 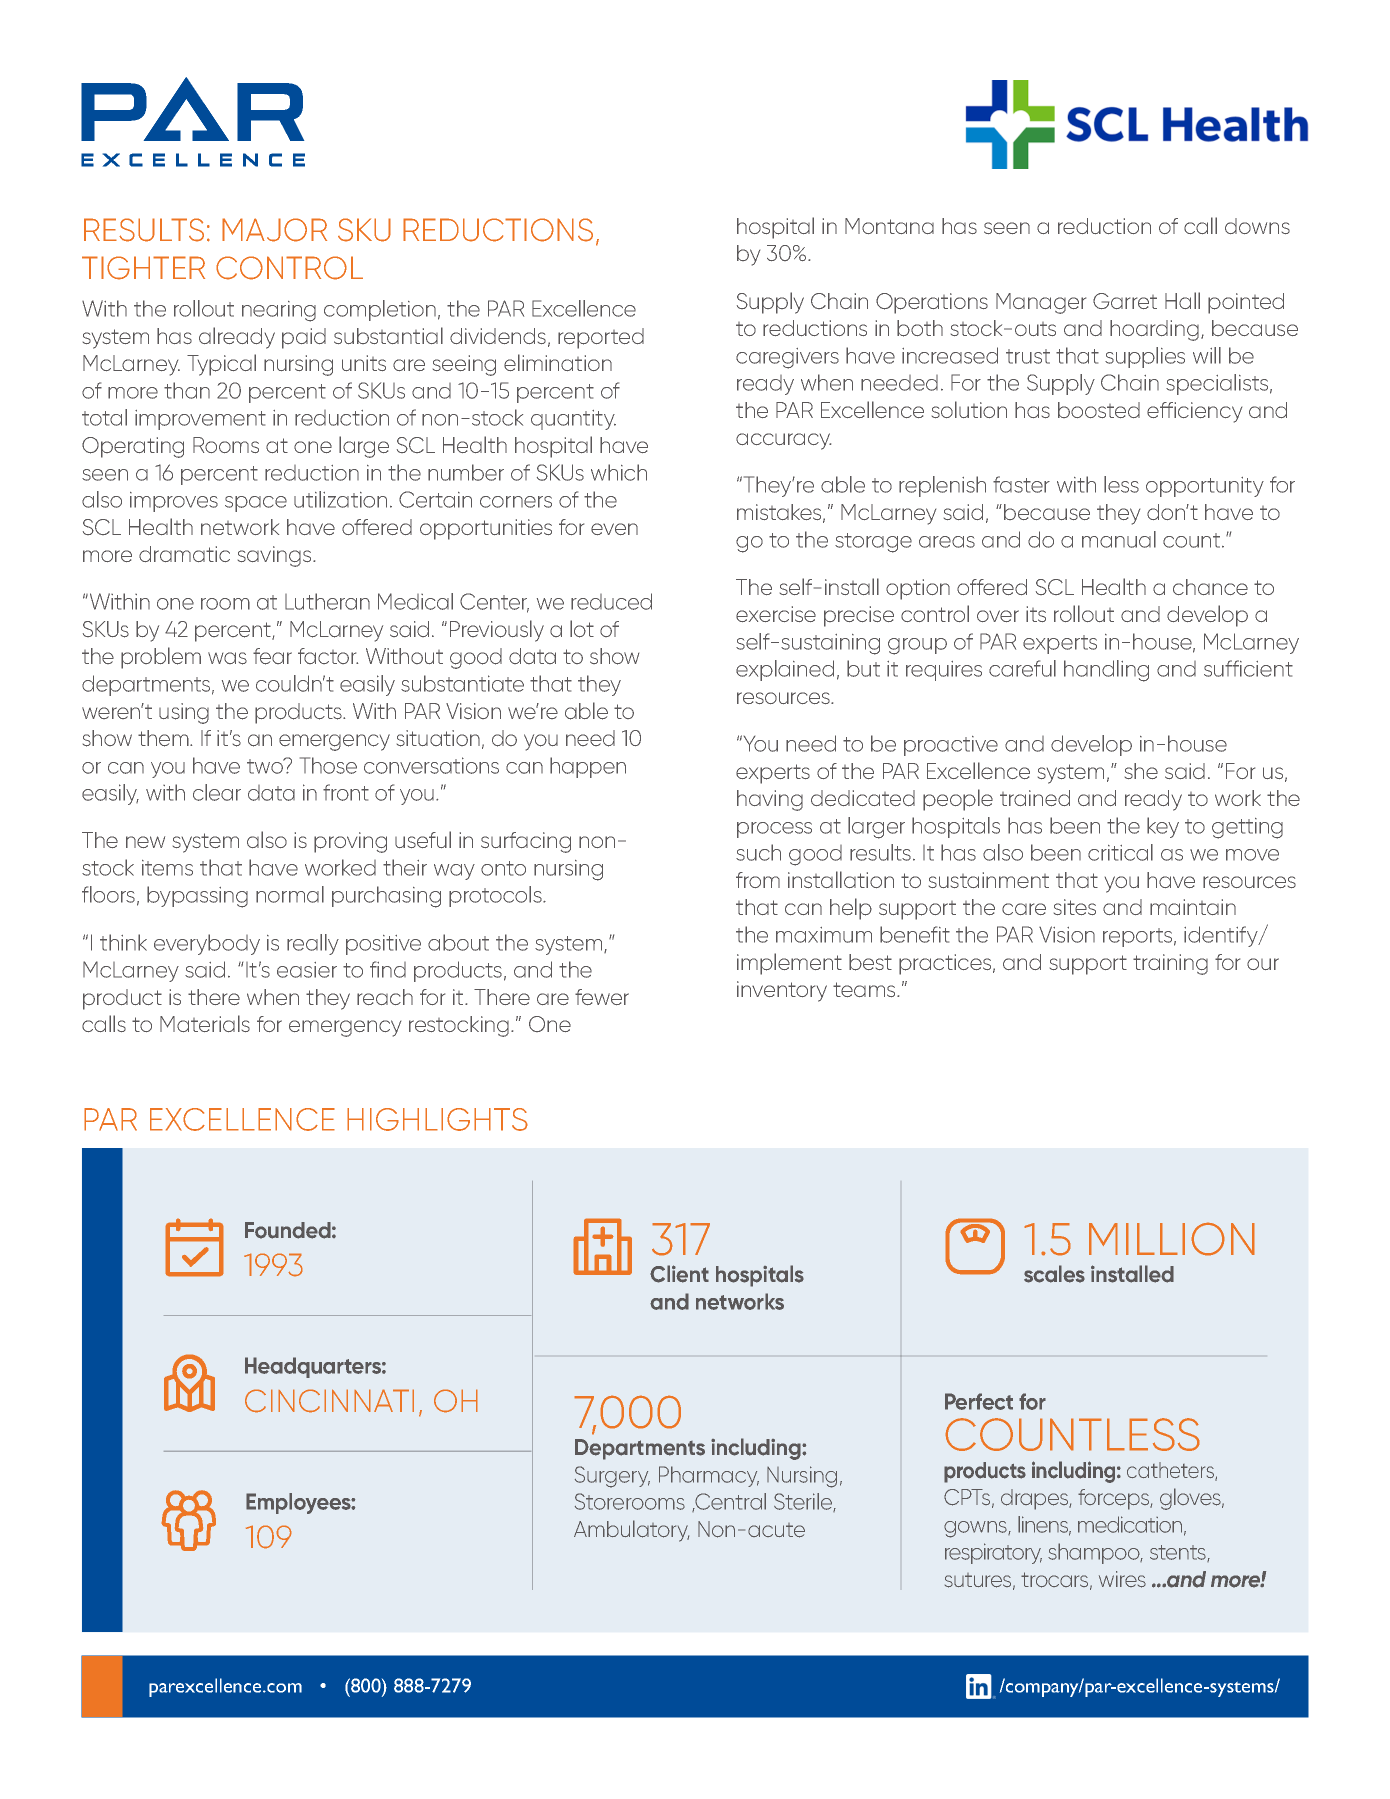 I want to click on Garret, so click(x=1125, y=301).
